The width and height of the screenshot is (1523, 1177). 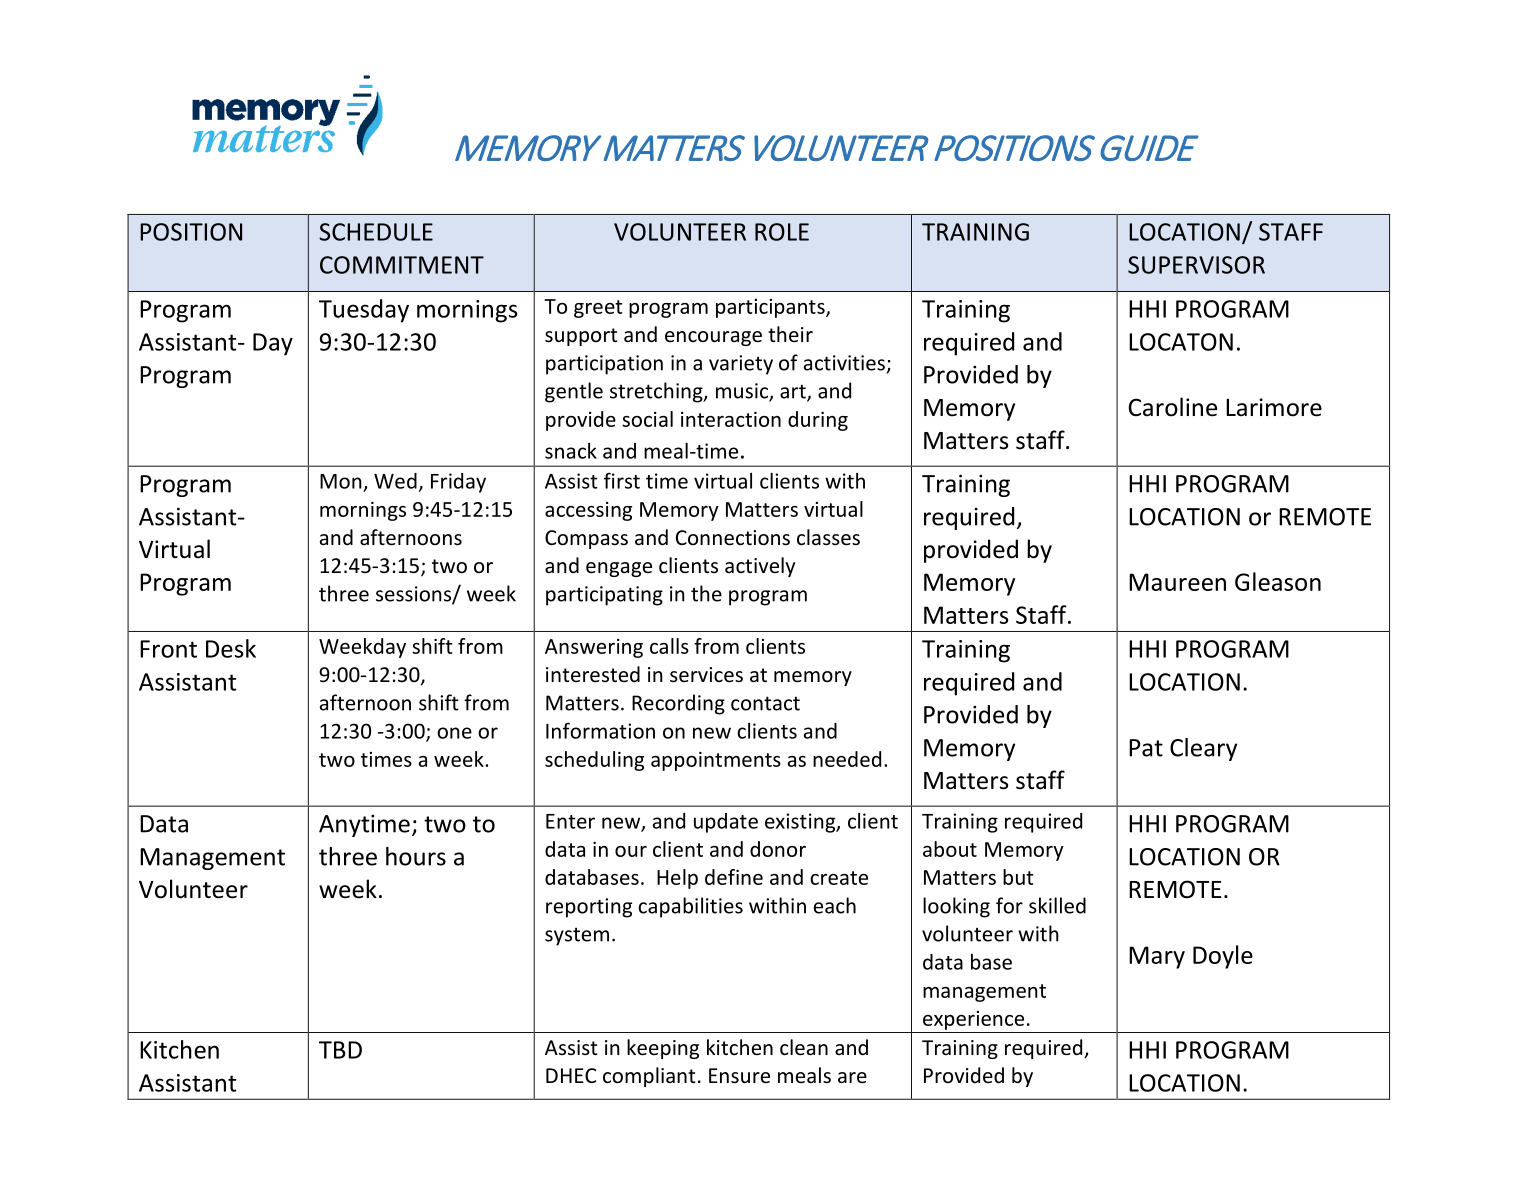 What do you see at coordinates (454, 733) in the screenshot?
I see `one` at bounding box center [454, 733].
